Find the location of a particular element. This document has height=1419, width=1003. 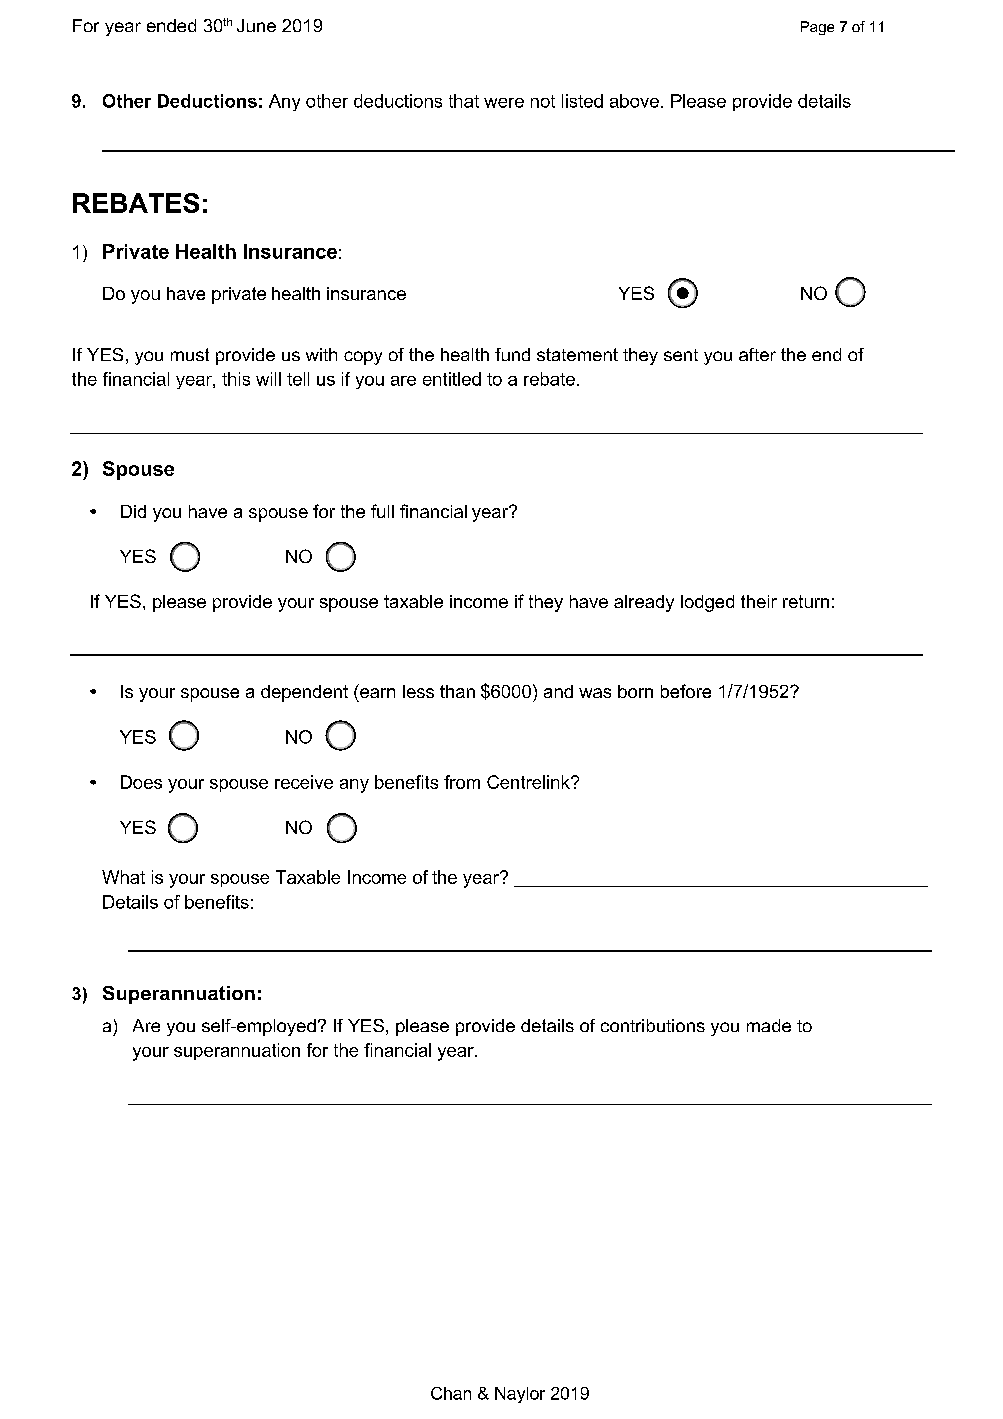

Page is located at coordinates (817, 28).
